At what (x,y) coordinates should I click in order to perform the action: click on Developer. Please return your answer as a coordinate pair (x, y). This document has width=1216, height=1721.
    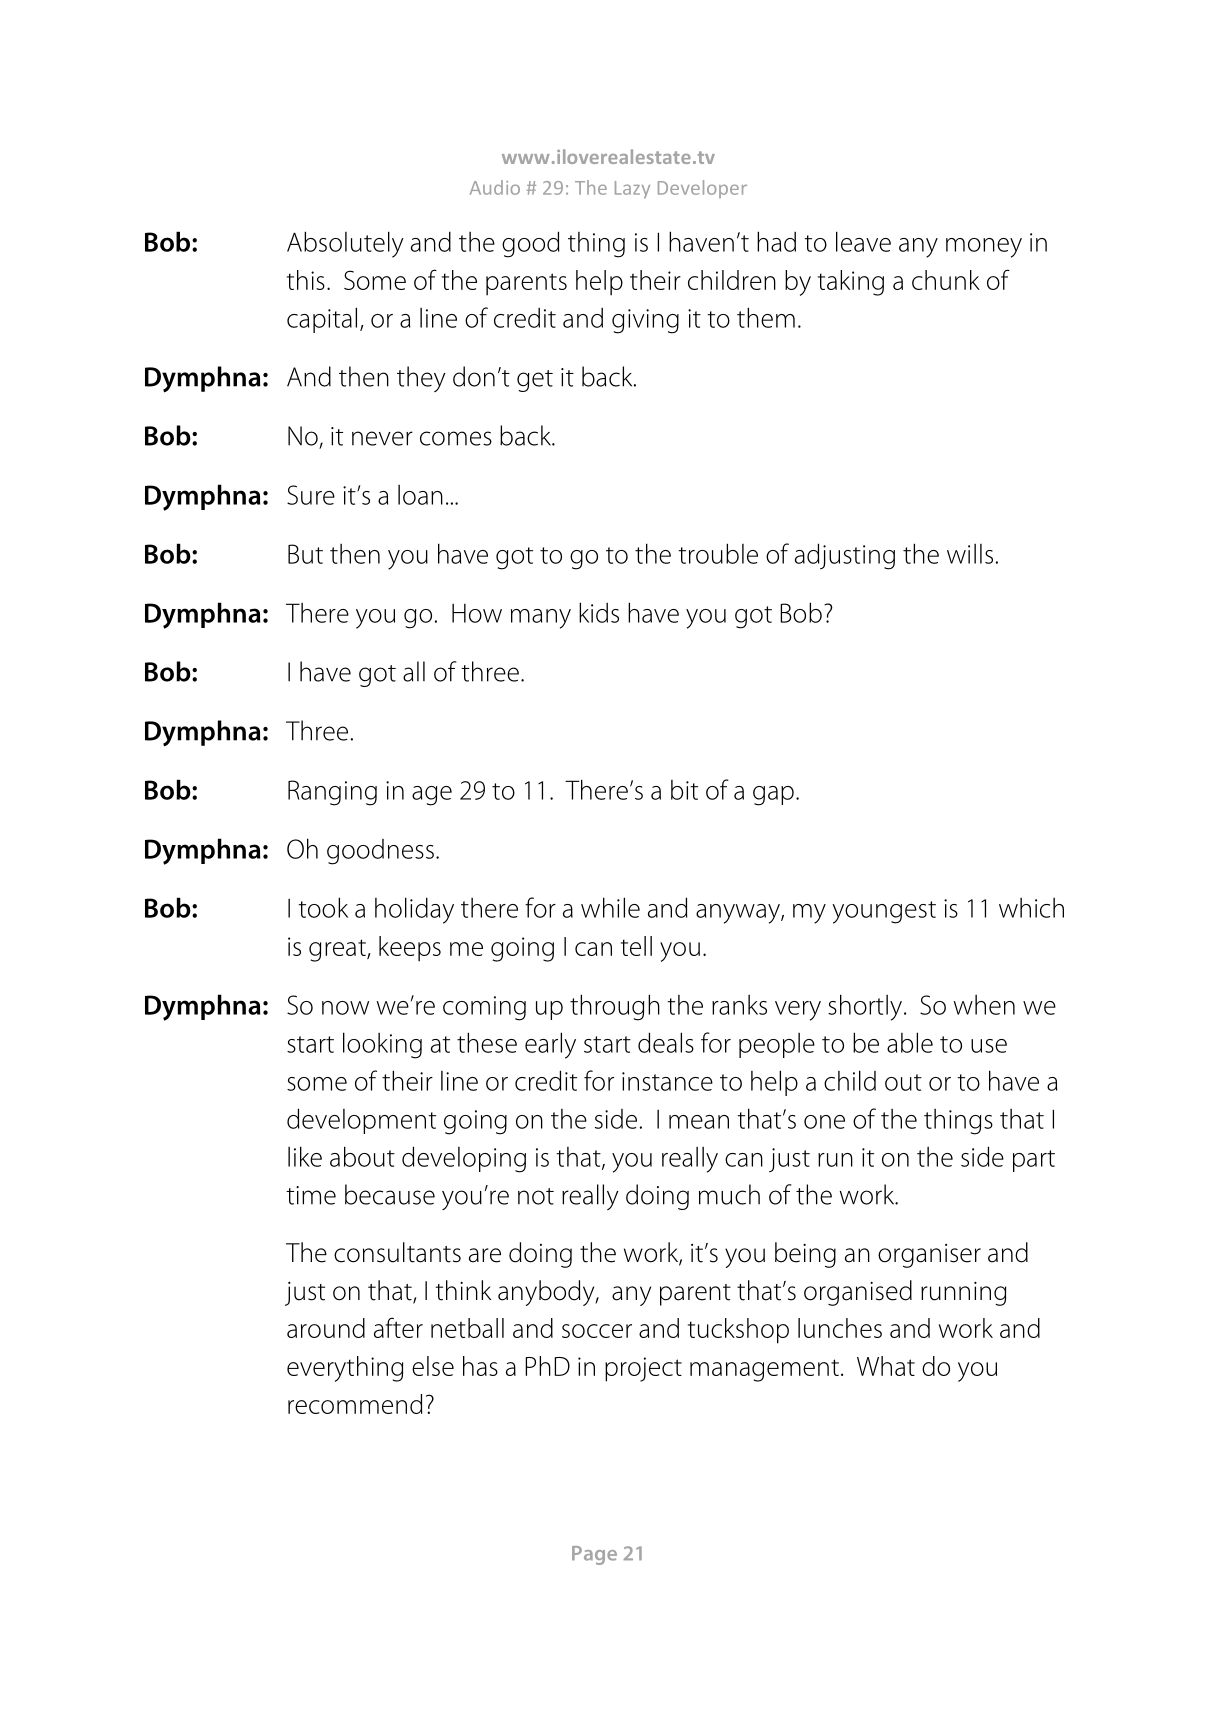
    Looking at the image, I should click on (702, 189).
